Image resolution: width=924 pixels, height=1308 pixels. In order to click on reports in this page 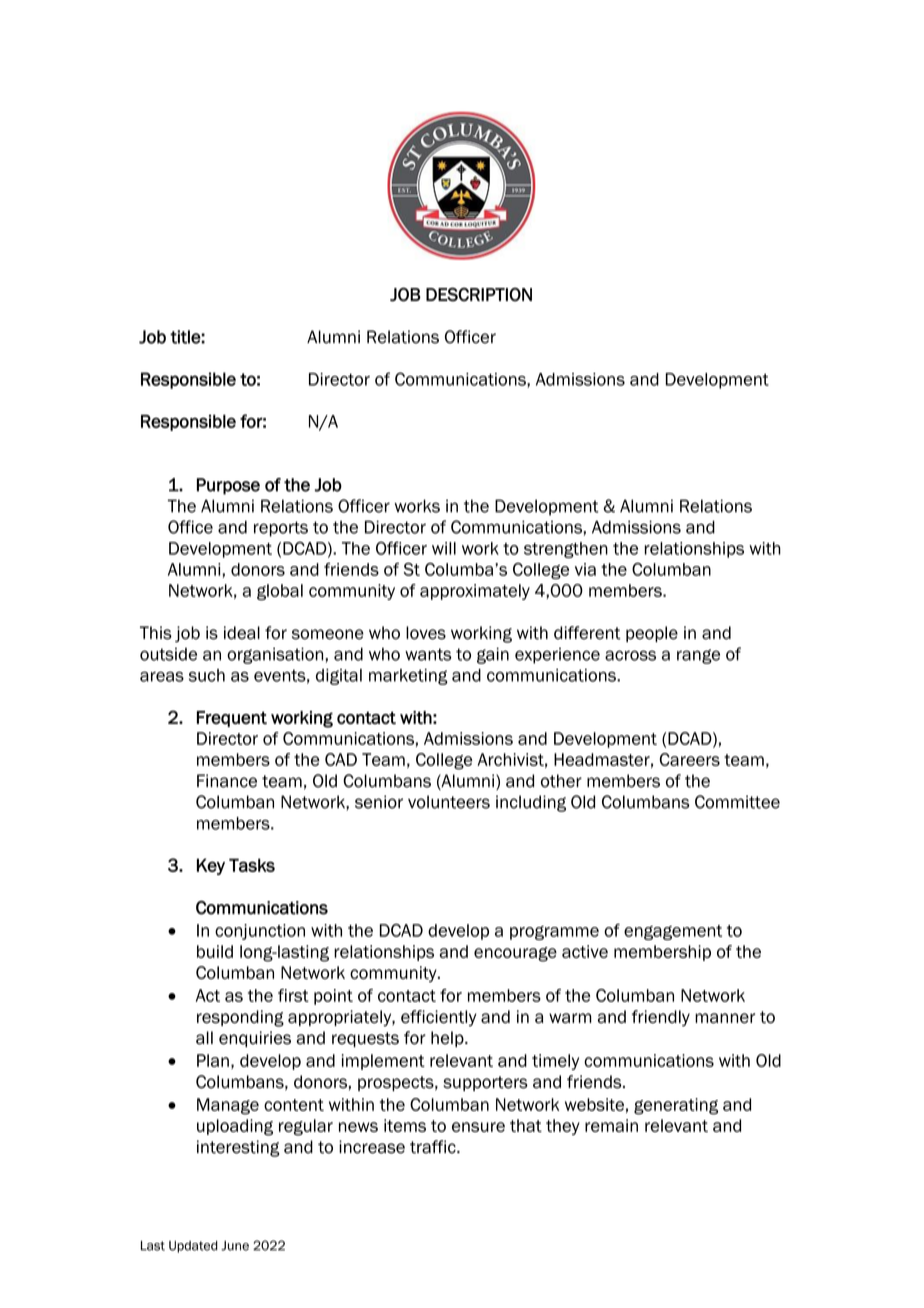, I will do `click(281, 529)`.
